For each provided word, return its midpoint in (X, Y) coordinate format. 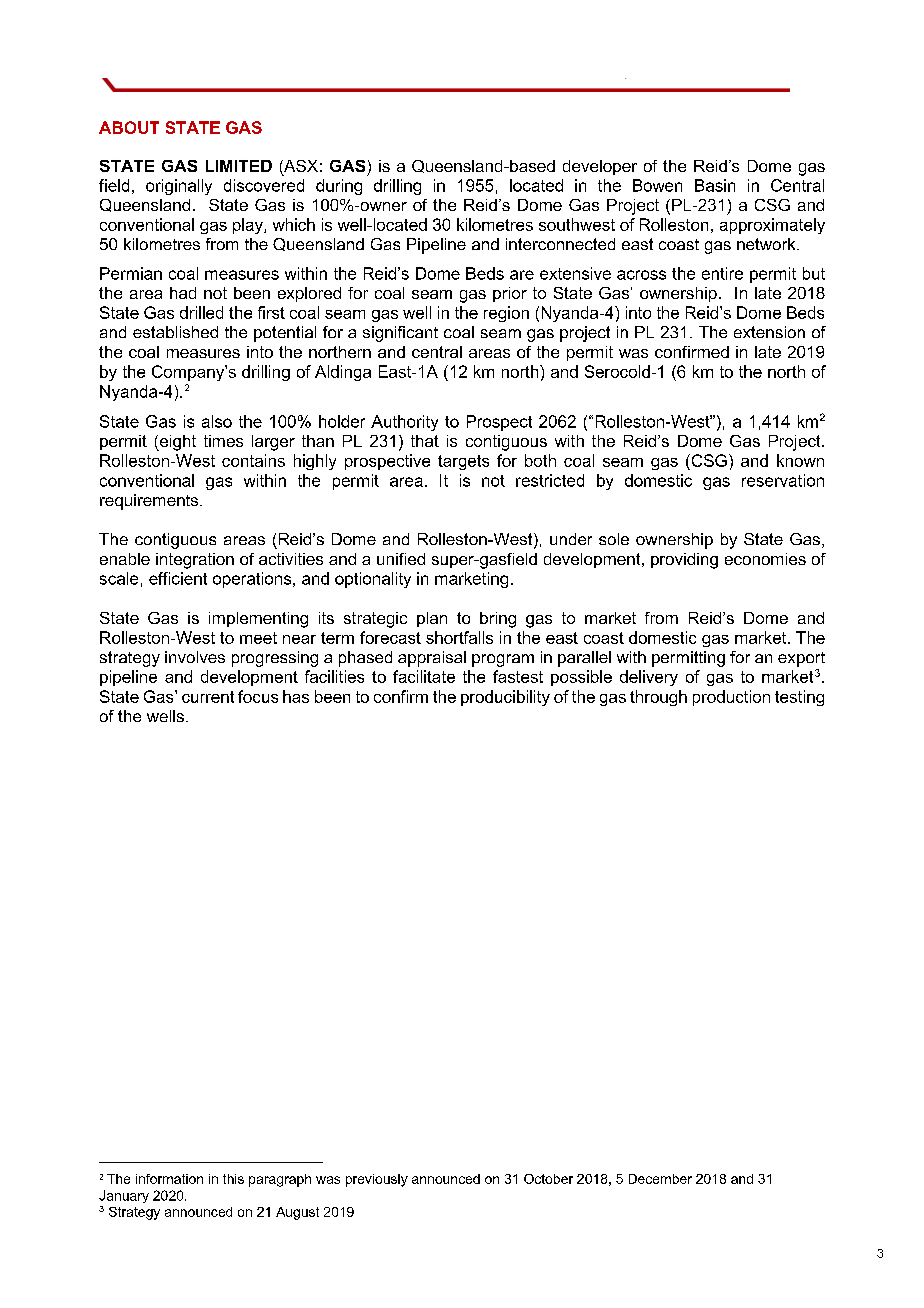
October (548, 1179)
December (660, 1179)
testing (799, 698)
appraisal (432, 659)
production (731, 698)
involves (195, 657)
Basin (715, 185)
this (233, 1179)
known (800, 460)
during (339, 187)
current (208, 697)
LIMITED (239, 166)
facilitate (424, 676)
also (217, 421)
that (425, 441)
